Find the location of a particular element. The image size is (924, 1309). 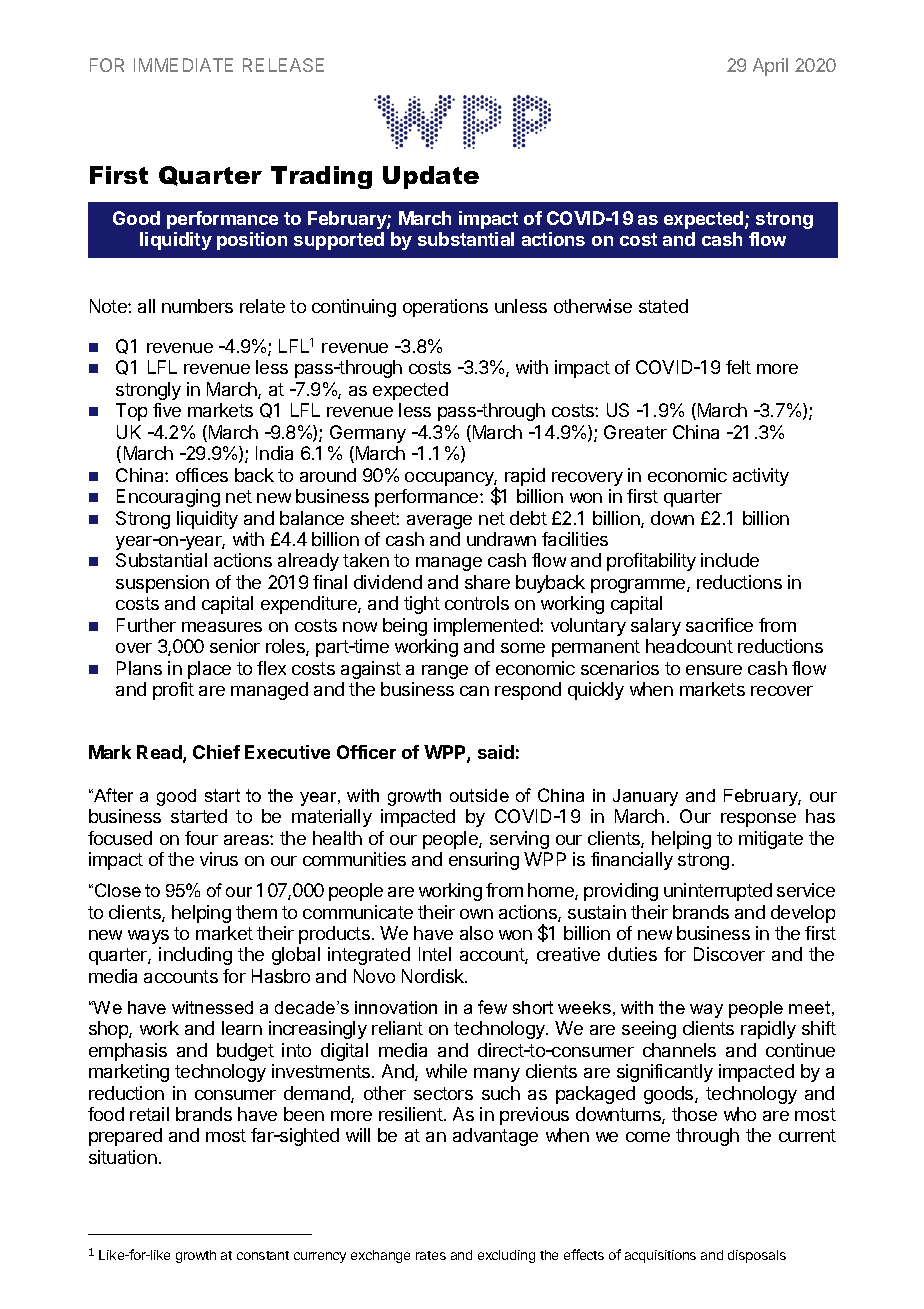

five is located at coordinates (167, 410).
